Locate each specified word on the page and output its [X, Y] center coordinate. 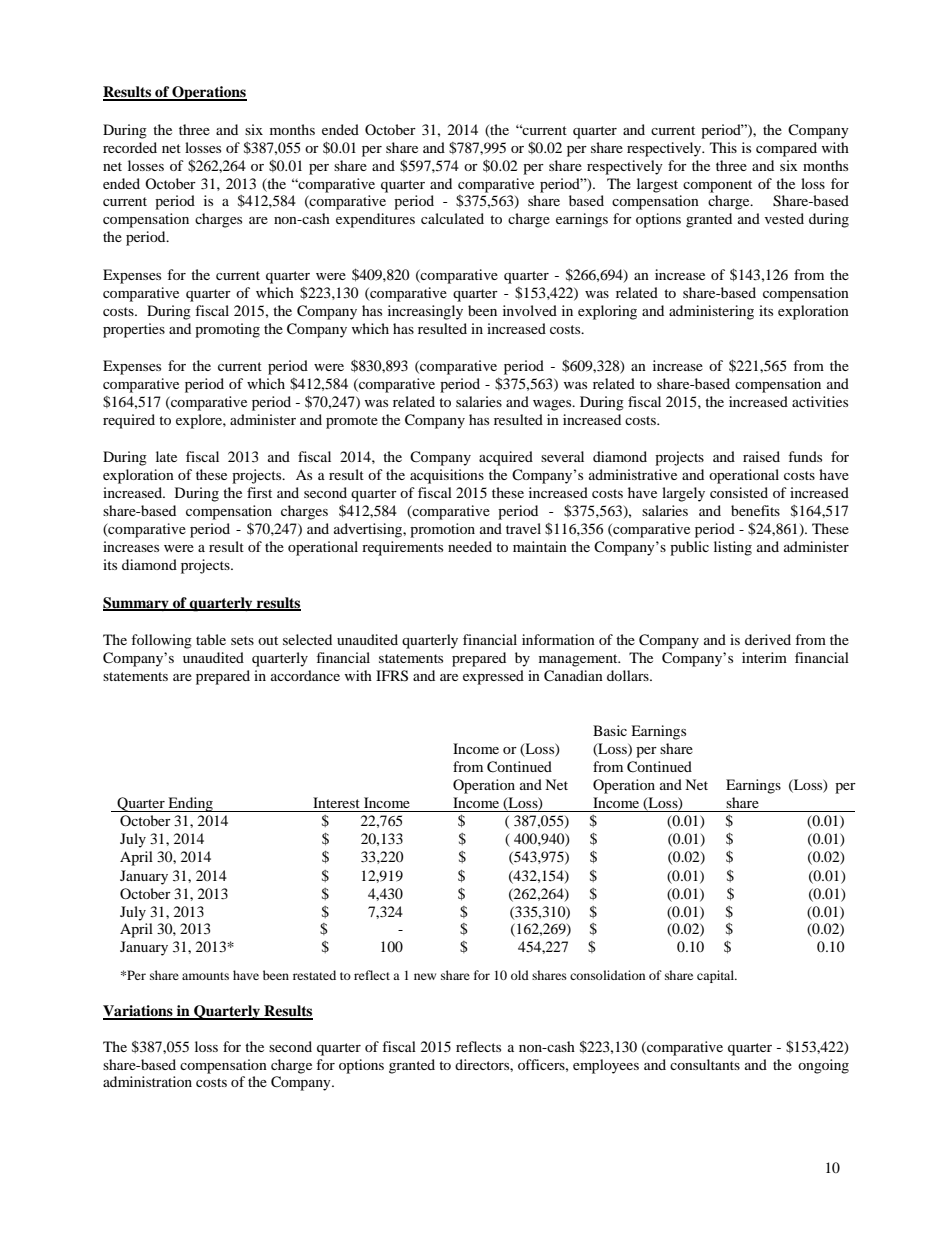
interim [764, 657]
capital [717, 976]
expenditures [375, 220]
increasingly [425, 312]
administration [147, 1081]
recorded [130, 147]
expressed [493, 677]
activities [820, 401]
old [520, 975]
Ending [190, 804]
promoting [227, 330]
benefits [755, 510]
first [259, 492]
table [211, 639]
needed [470, 546]
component [717, 186]
